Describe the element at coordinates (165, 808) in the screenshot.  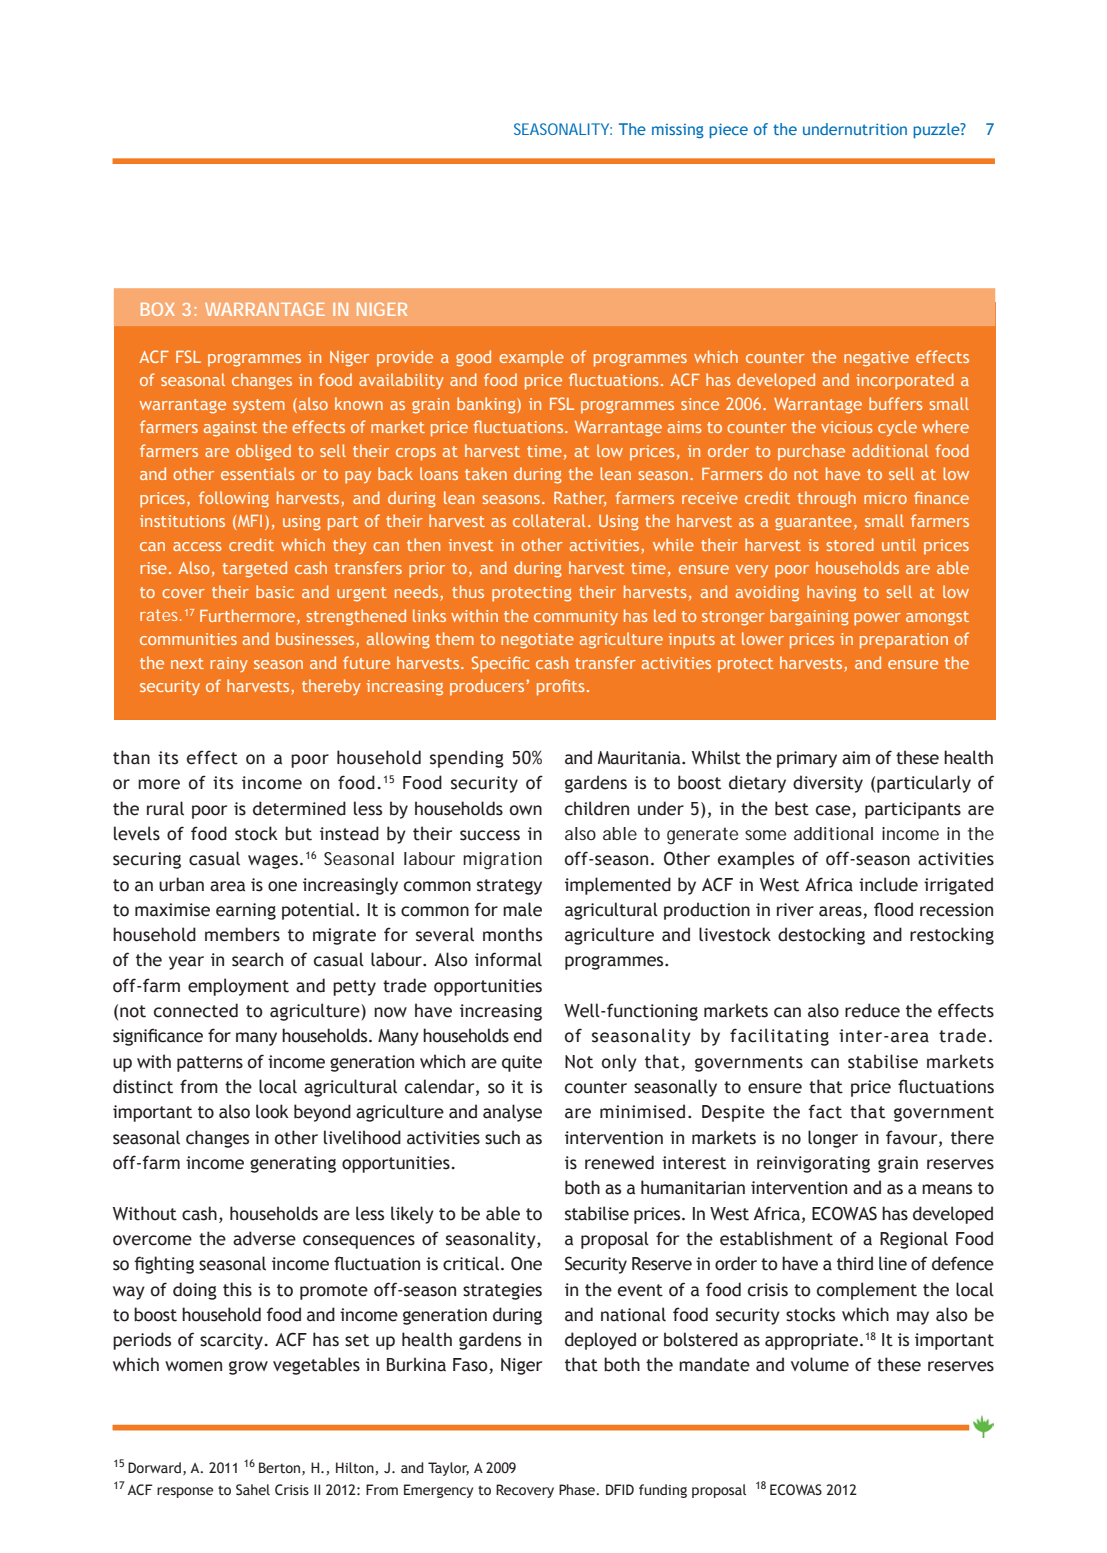
I see `rural` at that location.
